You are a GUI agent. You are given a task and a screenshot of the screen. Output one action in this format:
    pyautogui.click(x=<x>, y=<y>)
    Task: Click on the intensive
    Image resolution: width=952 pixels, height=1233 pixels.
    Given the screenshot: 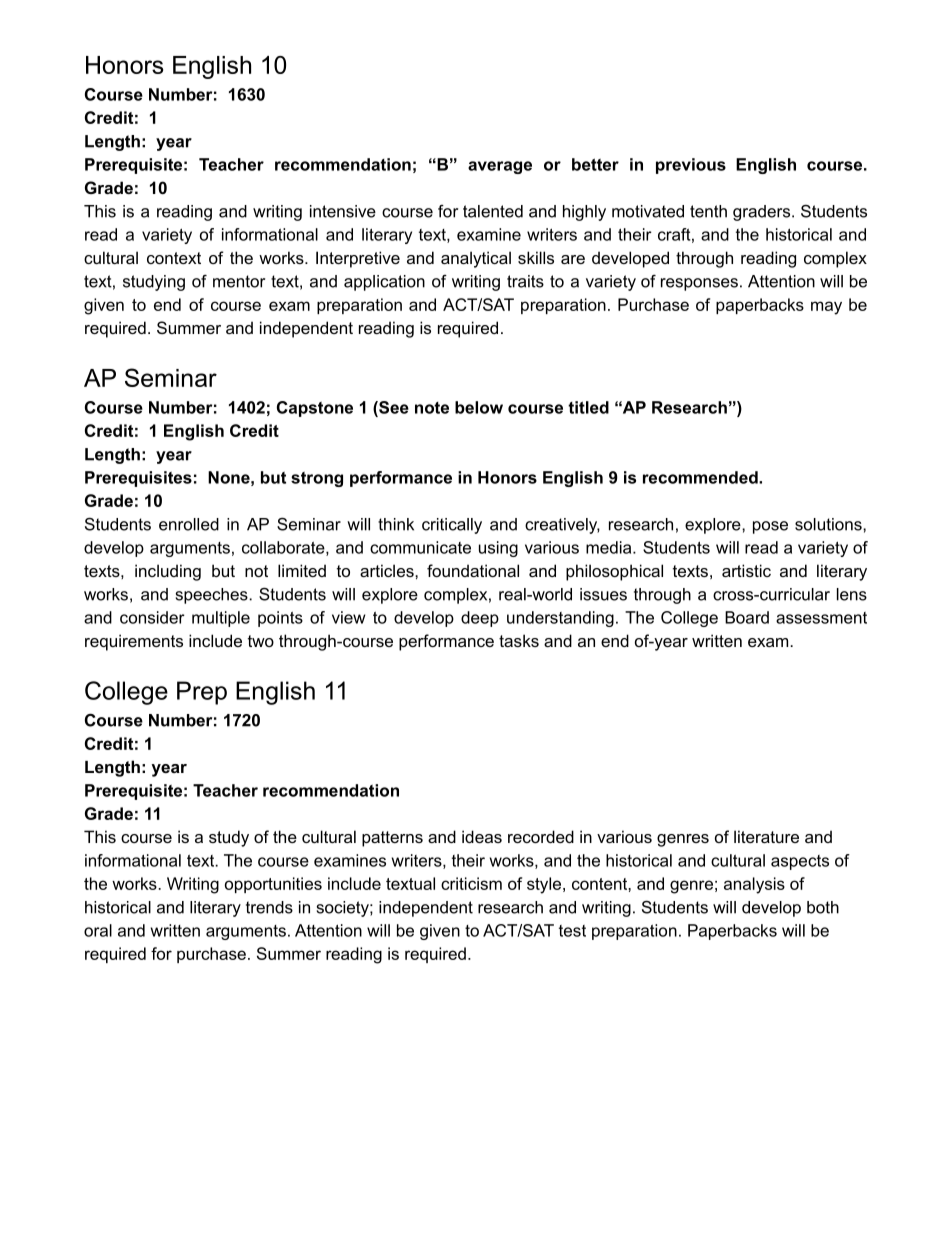 What is the action you would take?
    pyautogui.click(x=343, y=211)
